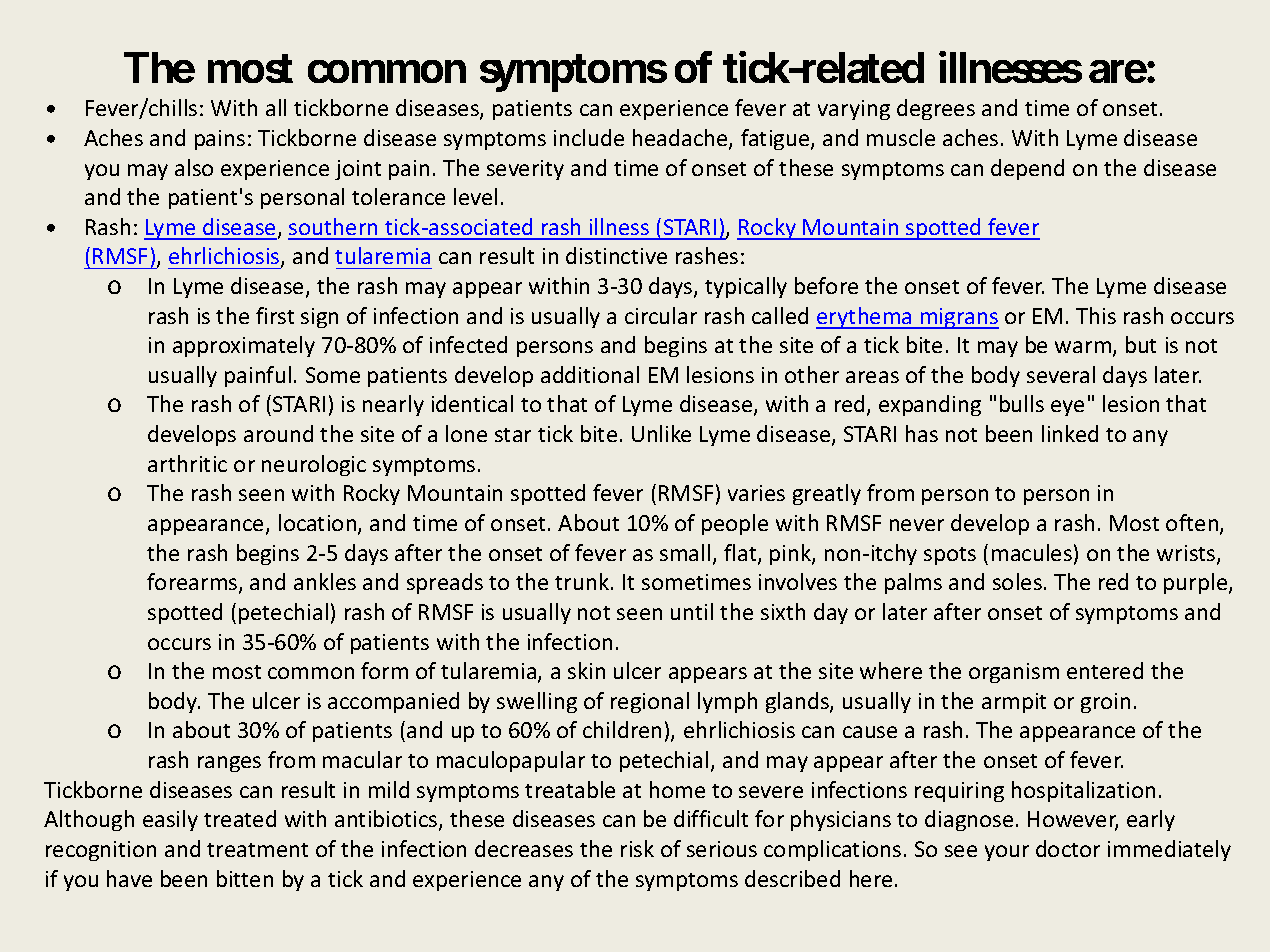 The height and width of the image is (952, 1270). I want to click on This, so click(1096, 315).
